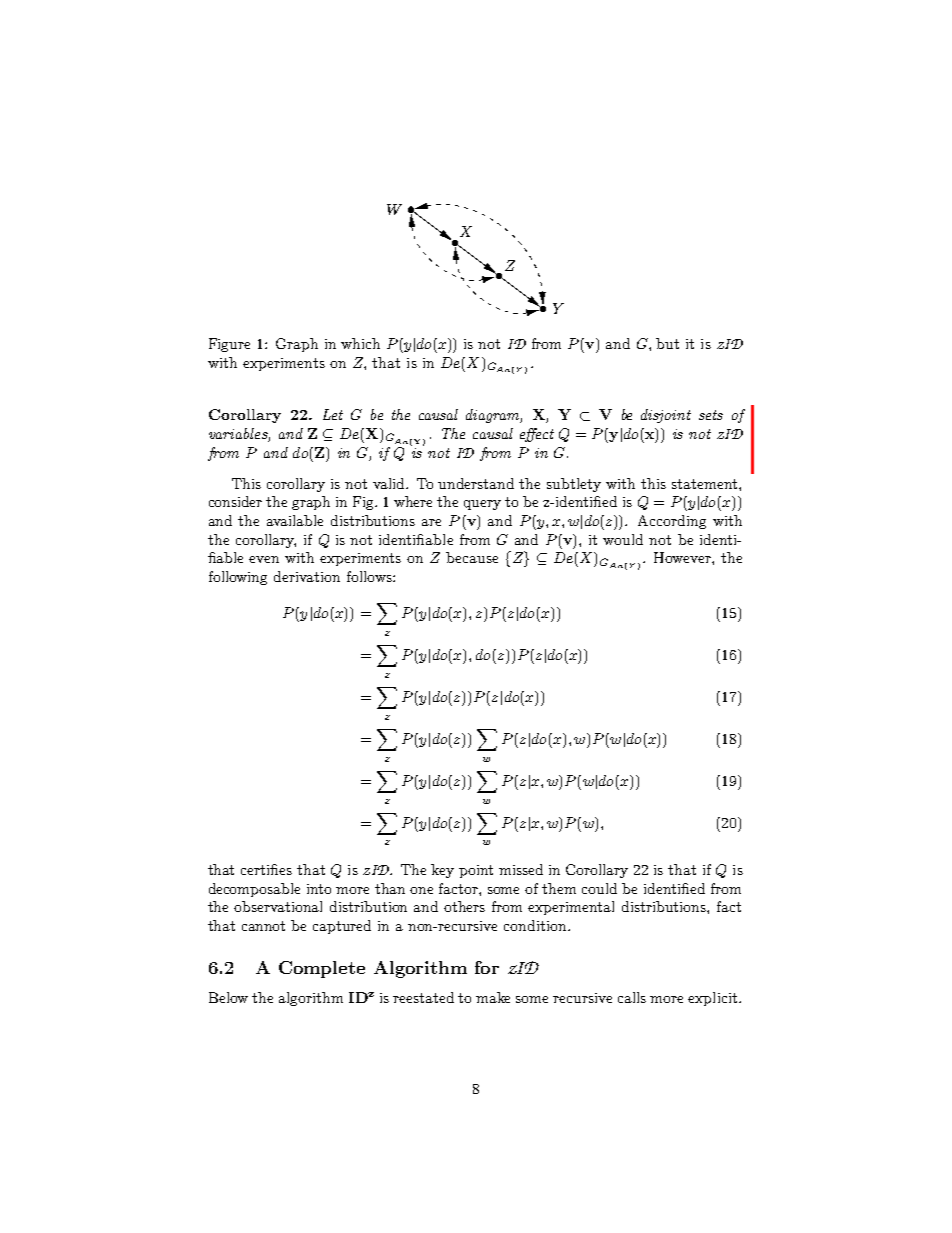 The width and height of the document is (952, 1233). What do you see at coordinates (307, 576) in the document?
I see `derivation` at bounding box center [307, 576].
